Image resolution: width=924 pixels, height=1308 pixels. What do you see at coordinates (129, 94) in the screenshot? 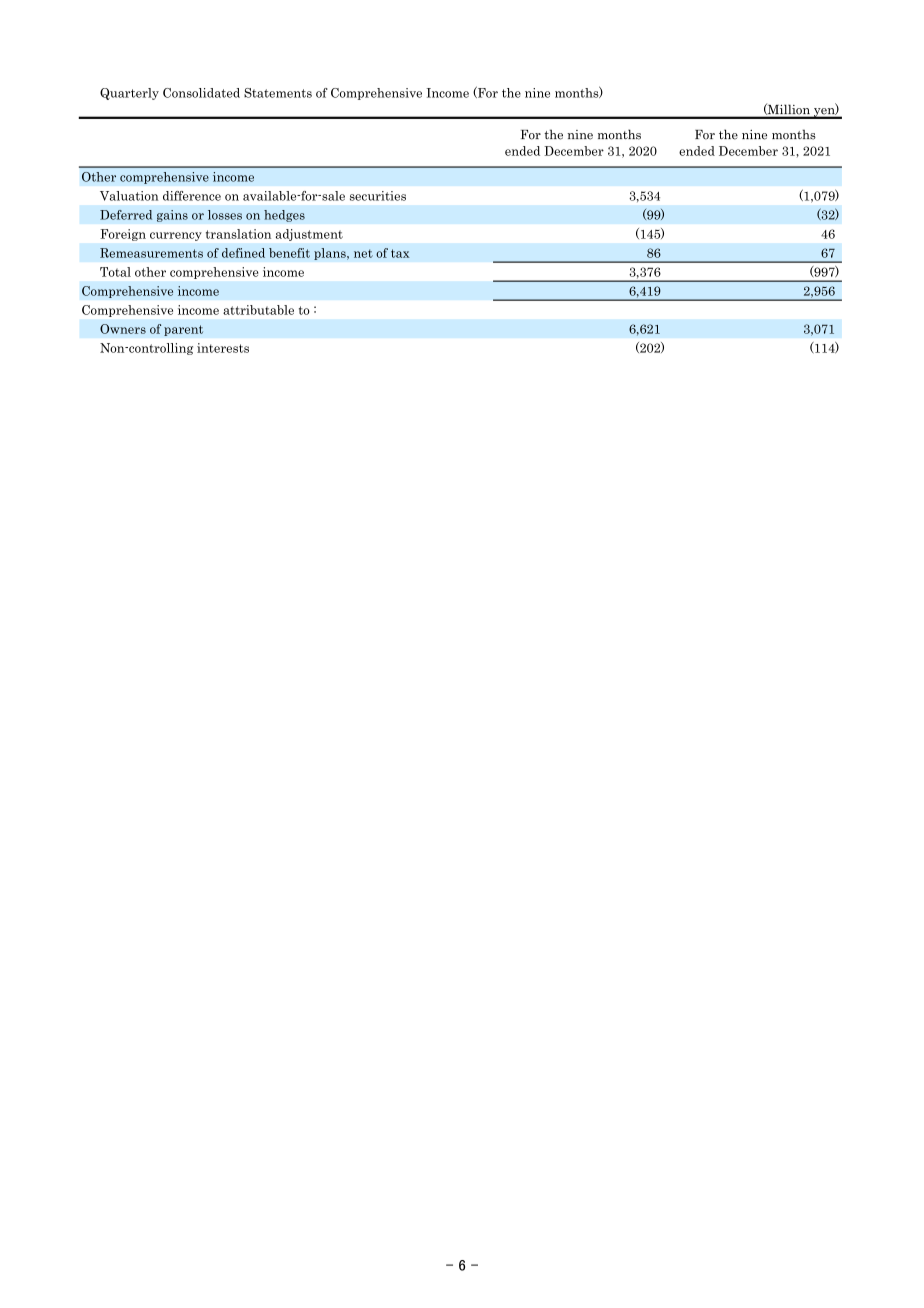
I see `Quarterly` at bounding box center [129, 94].
